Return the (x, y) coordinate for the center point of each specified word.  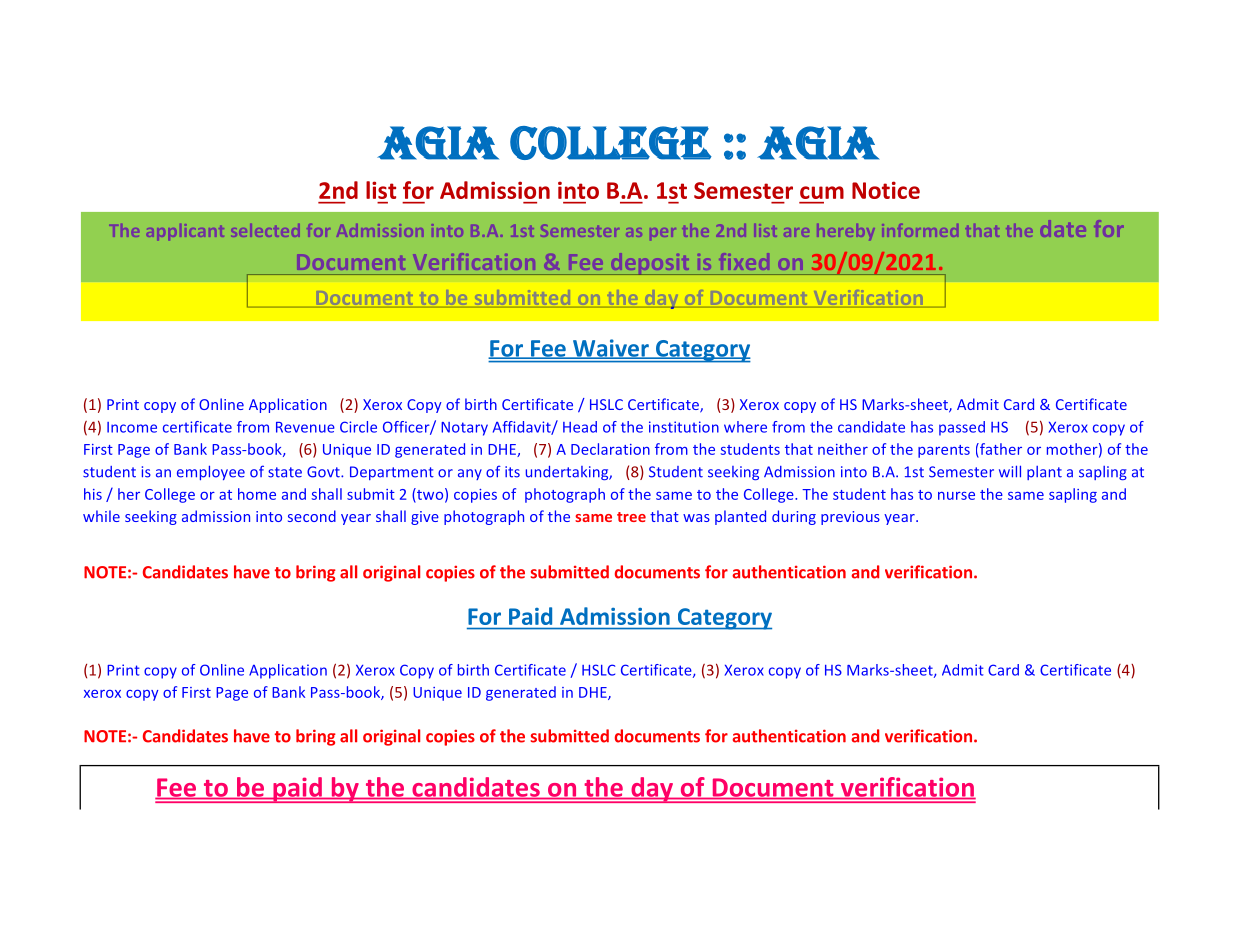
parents (944, 451)
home (257, 494)
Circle (358, 427)
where (745, 427)
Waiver (611, 349)
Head (580, 427)
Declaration (610, 449)
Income (132, 427)
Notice (886, 190)
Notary (464, 429)
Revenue (305, 427)
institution (684, 427)
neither (843, 449)
